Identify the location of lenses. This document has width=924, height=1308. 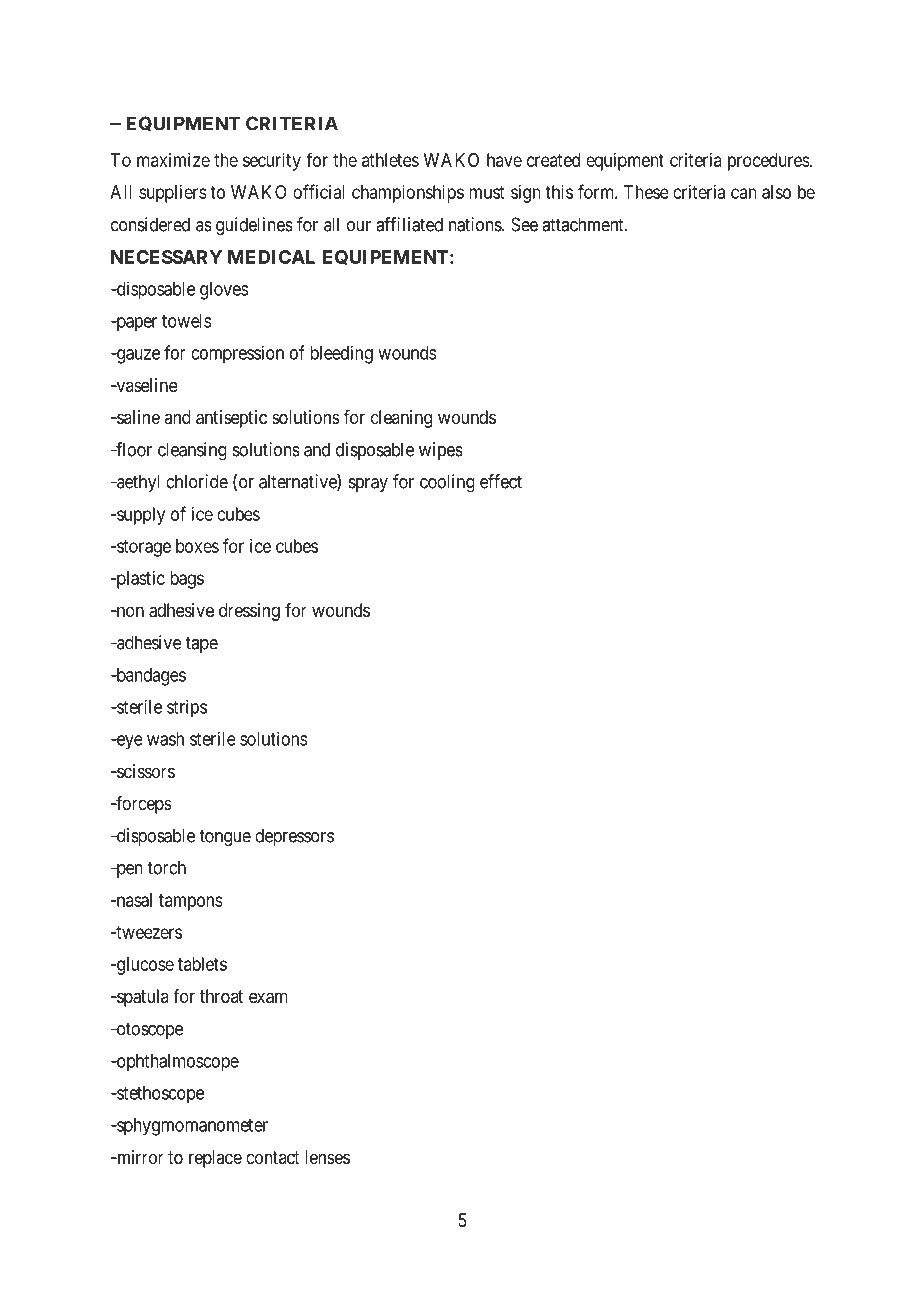
(327, 1157).
